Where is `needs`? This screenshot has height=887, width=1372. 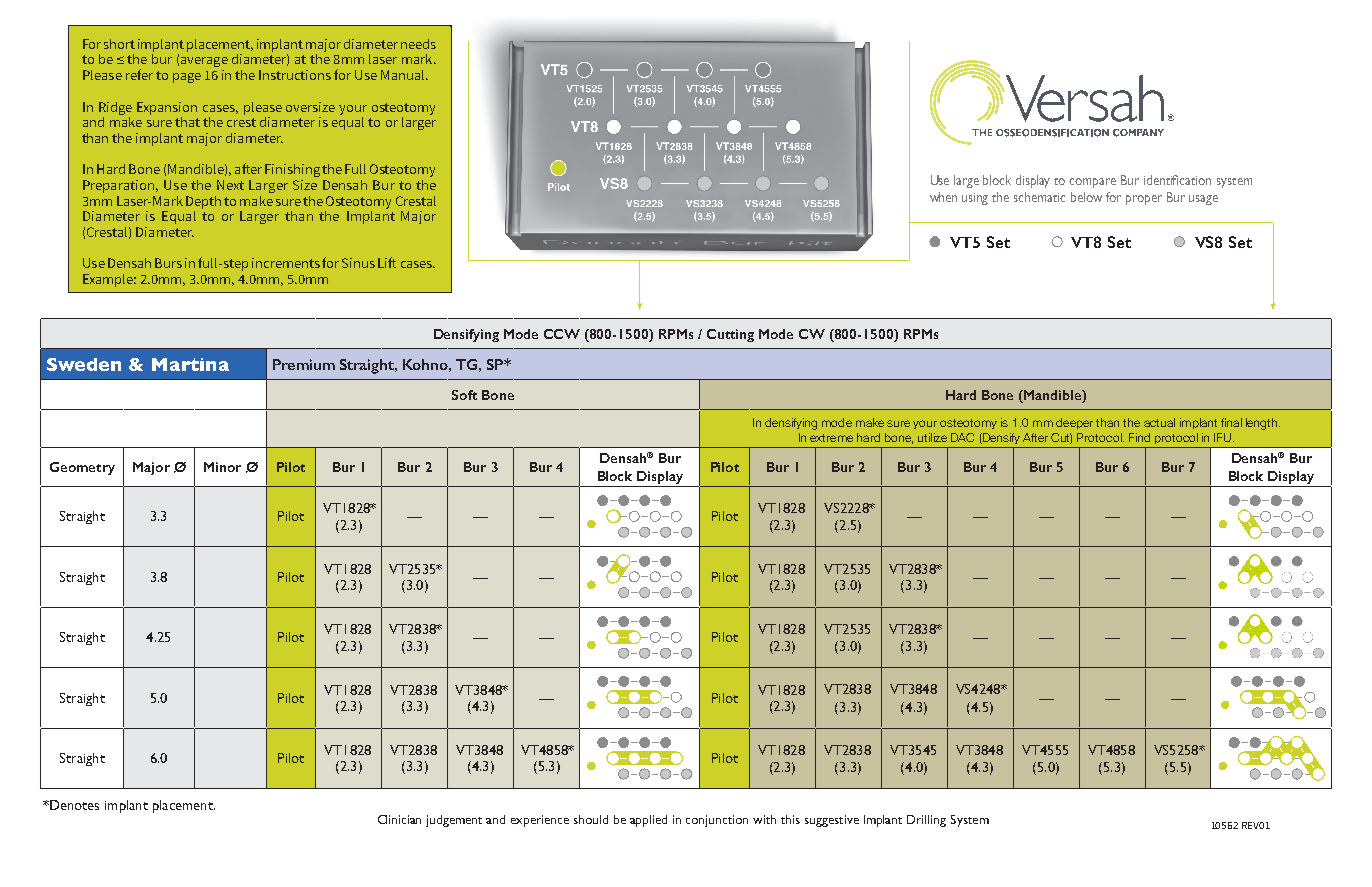
needs is located at coordinates (418, 44).
